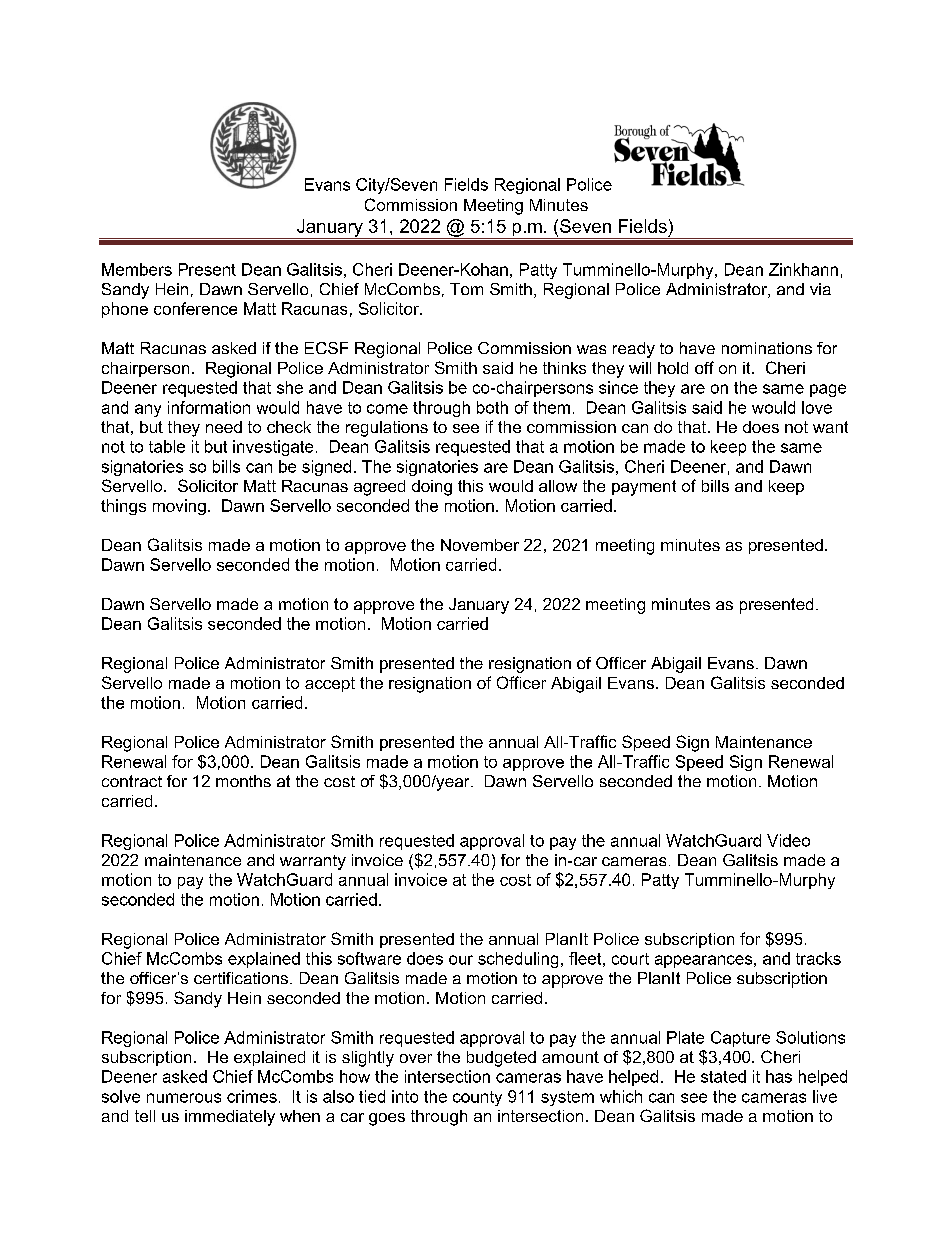  Describe the element at coordinates (195, 308) in the page. I see `conference` at that location.
